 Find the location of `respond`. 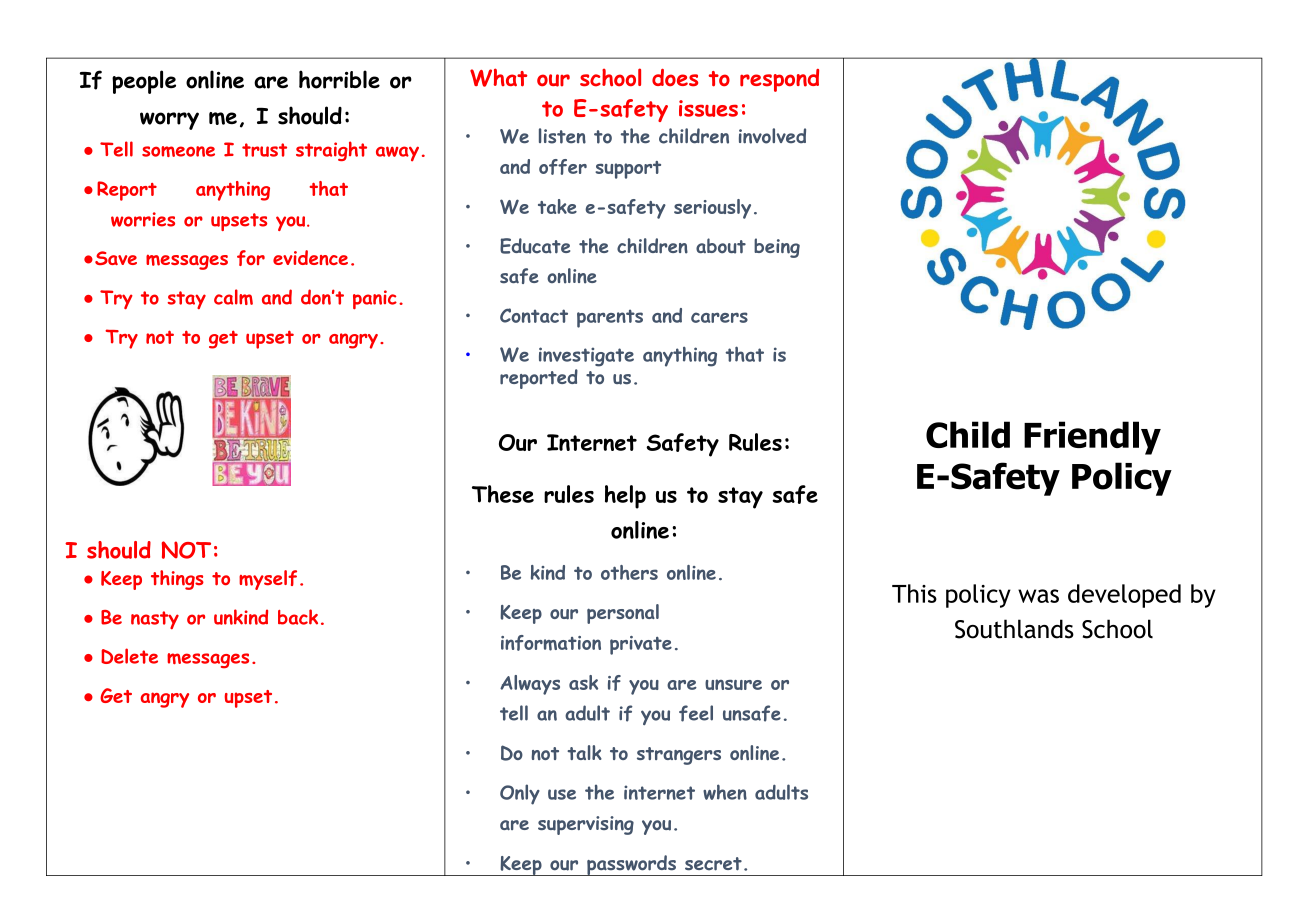

respond is located at coordinates (779, 80).
